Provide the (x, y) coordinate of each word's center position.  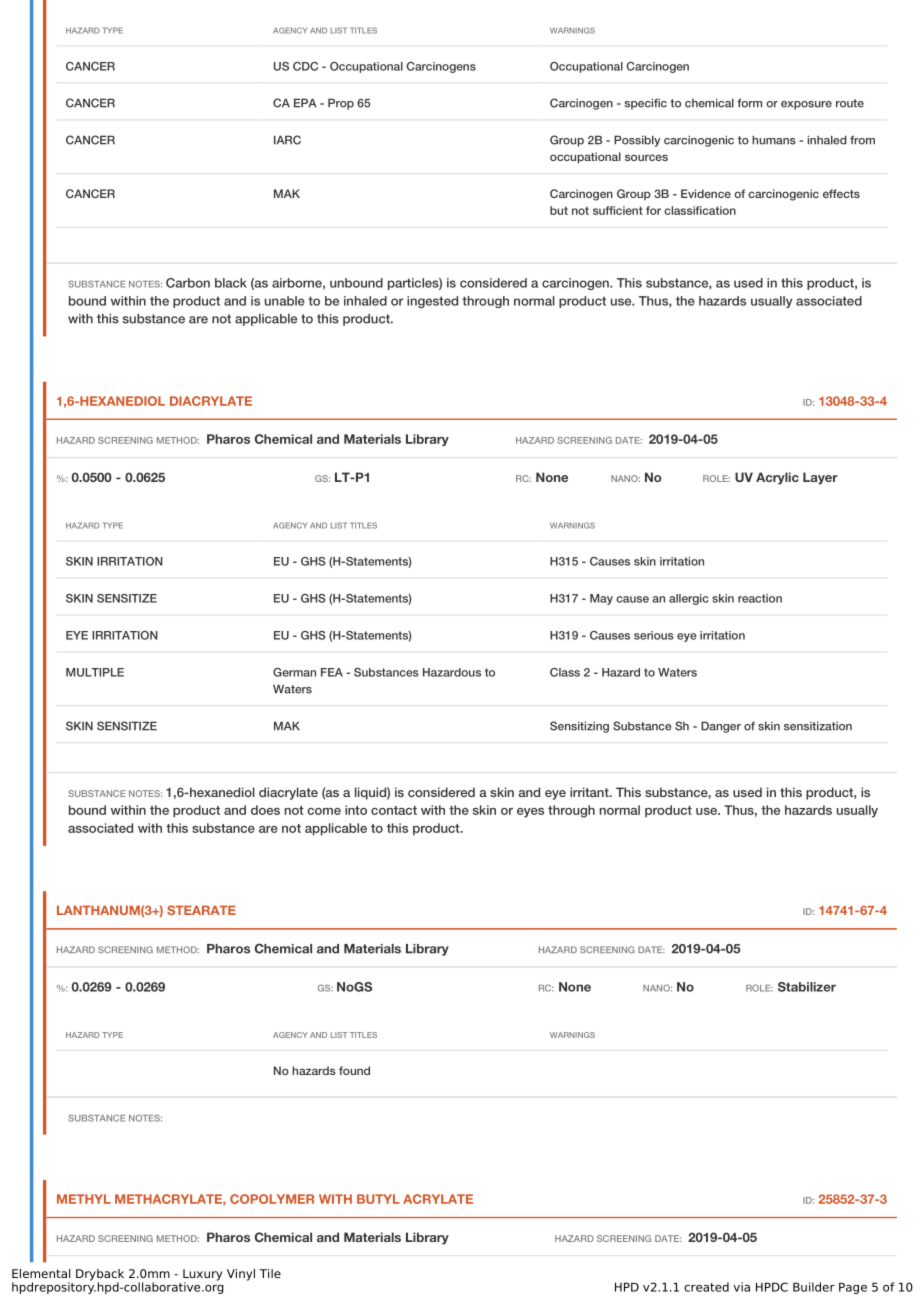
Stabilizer (807, 987)
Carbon (188, 283)
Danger (721, 727)
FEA (332, 672)
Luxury (202, 1276)
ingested (432, 302)
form (749, 103)
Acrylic (777, 478)
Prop (341, 104)
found (354, 1070)
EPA (305, 103)
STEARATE (201, 910)
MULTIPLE (95, 672)
